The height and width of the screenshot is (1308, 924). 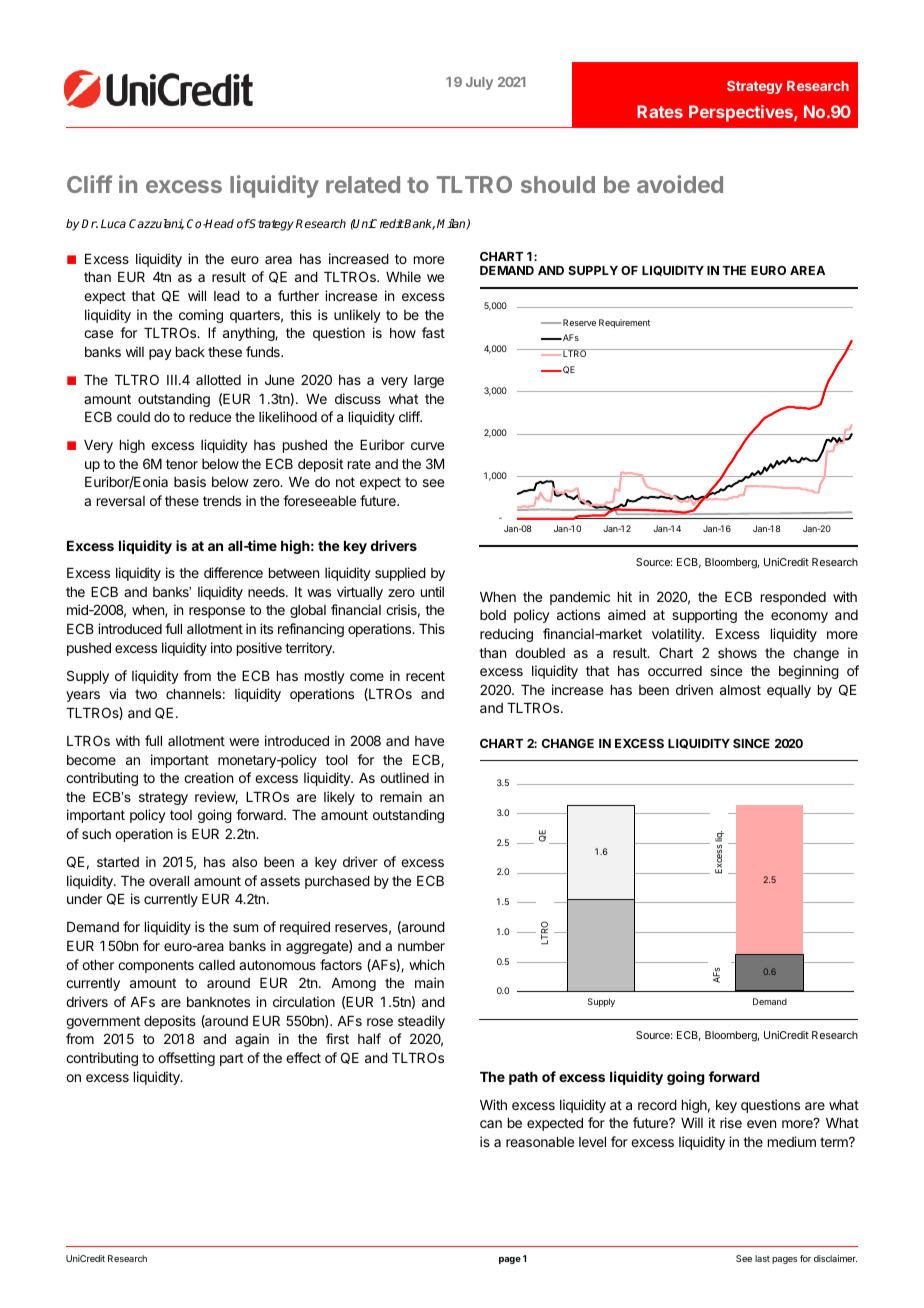 What do you see at coordinates (742, 113) in the screenshot?
I see `Perspectives` at bounding box center [742, 113].
